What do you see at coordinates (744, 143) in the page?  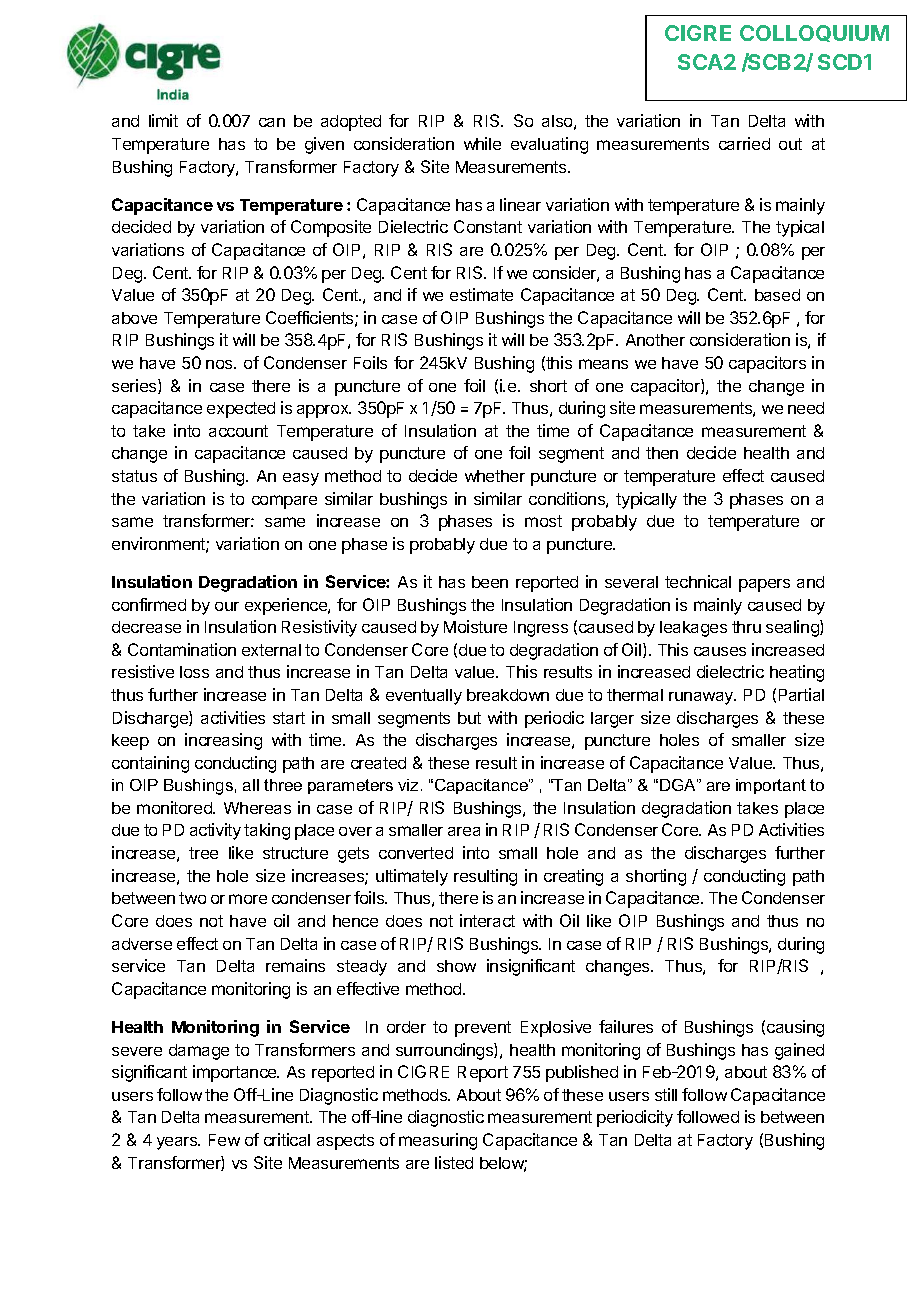 I see `carried` at bounding box center [744, 143].
